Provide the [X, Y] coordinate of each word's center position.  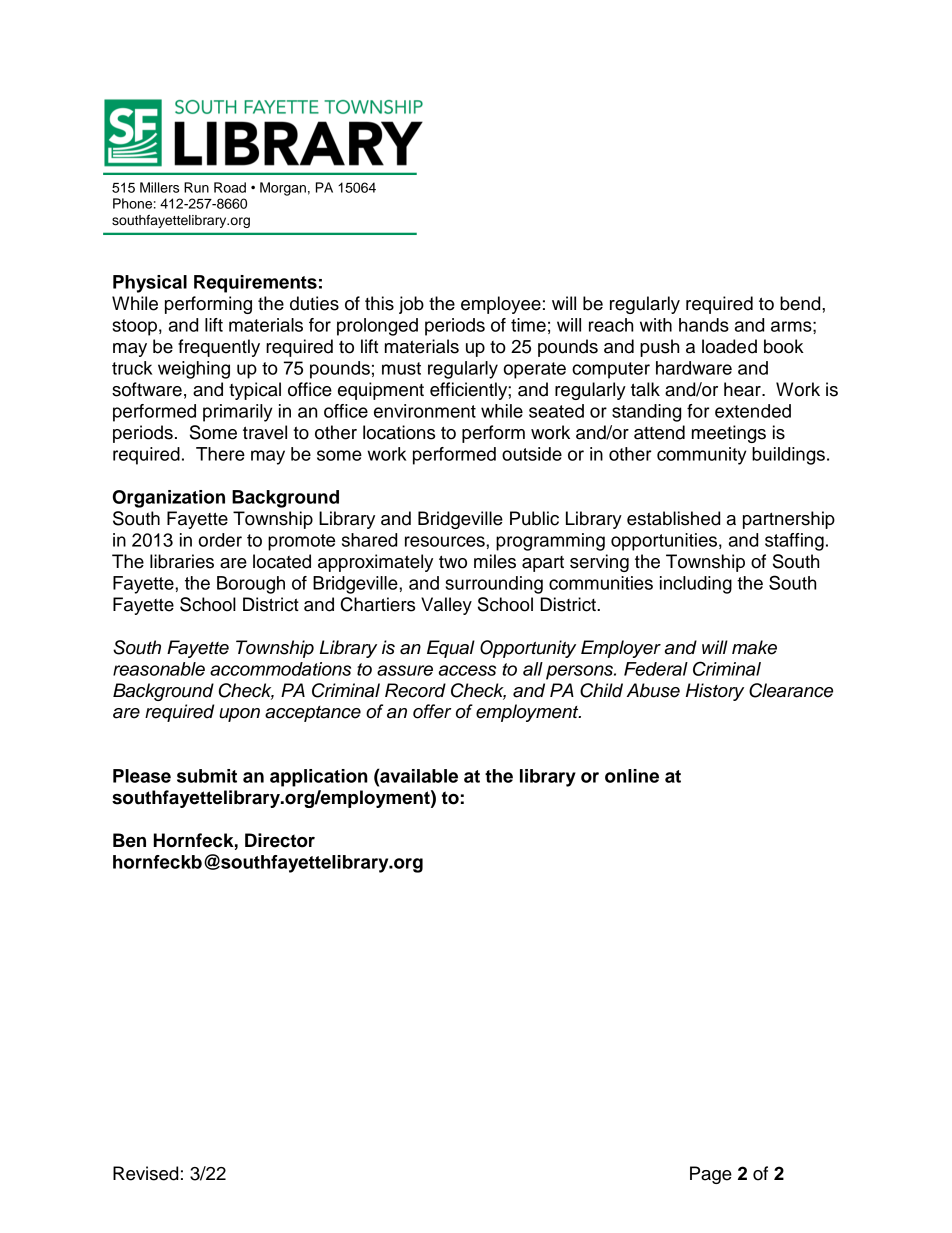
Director [280, 840]
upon [239, 715]
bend [801, 303]
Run [196, 187]
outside [532, 454]
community [702, 456]
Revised [145, 1173]
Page [711, 1175]
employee [501, 305]
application [319, 778]
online [632, 776]
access [467, 670]
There [220, 454]
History [715, 692]
